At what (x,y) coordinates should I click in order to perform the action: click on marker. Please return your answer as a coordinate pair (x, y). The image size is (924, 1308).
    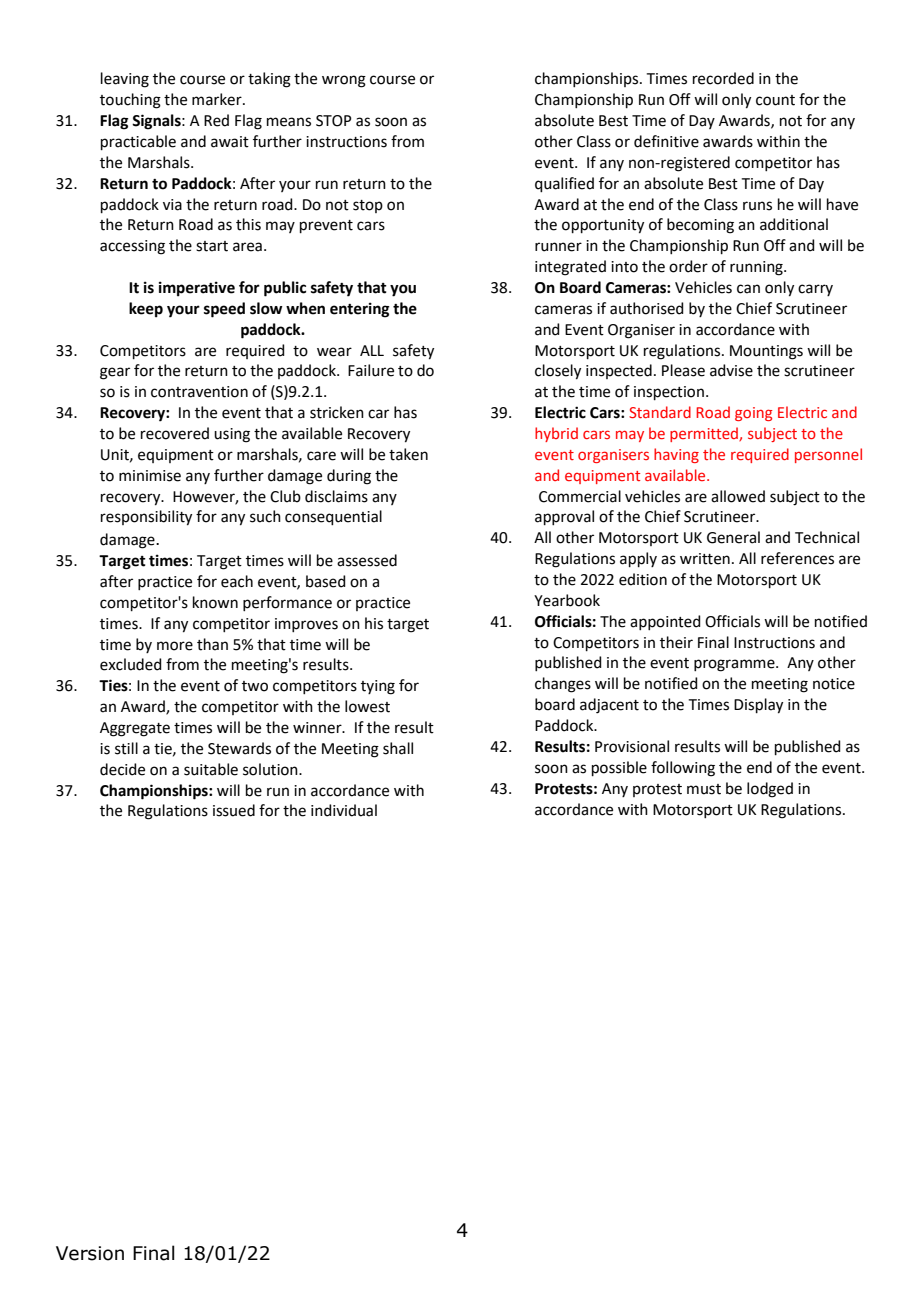
    Looking at the image, I should click on (218, 99).
